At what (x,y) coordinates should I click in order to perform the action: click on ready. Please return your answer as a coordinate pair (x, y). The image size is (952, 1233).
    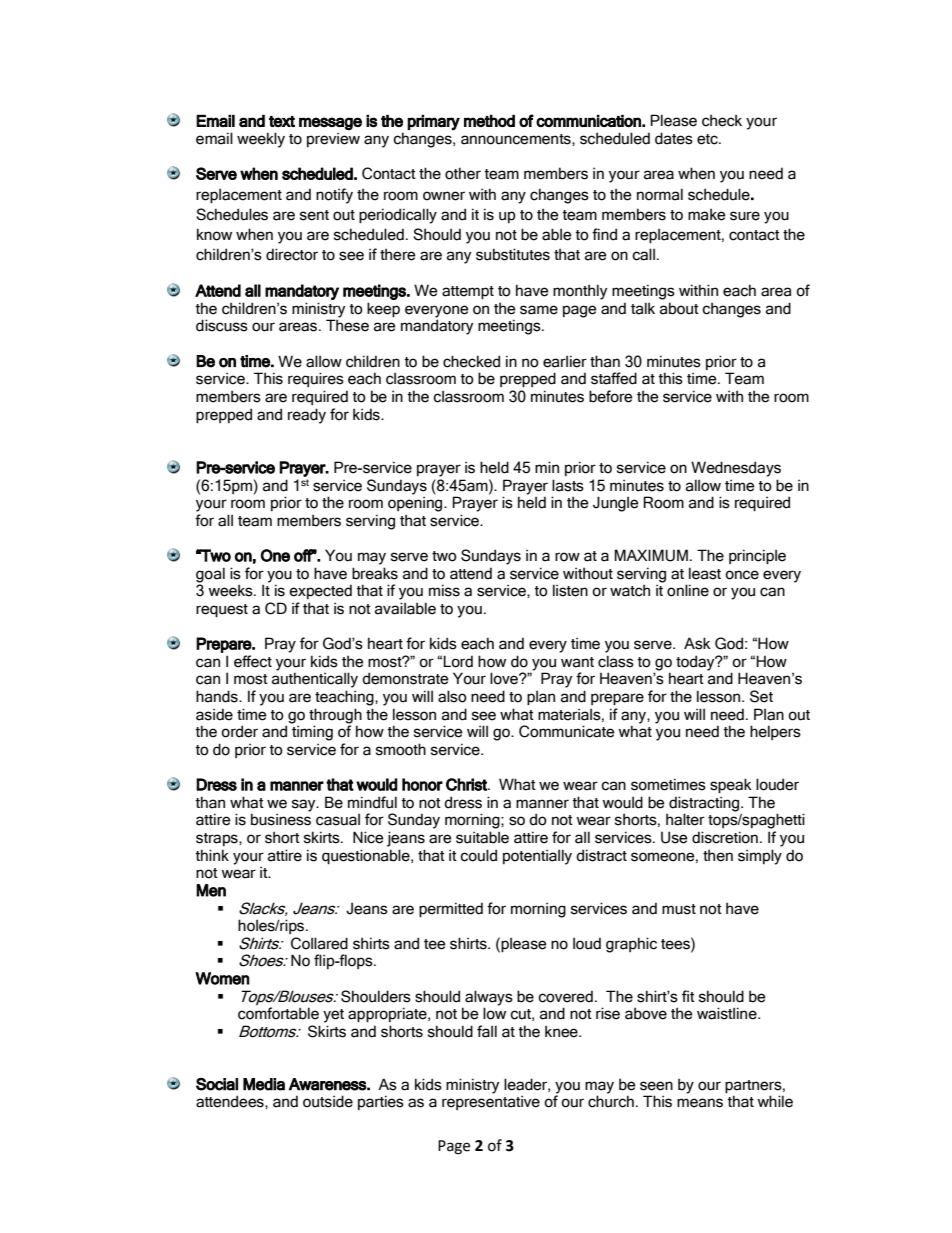
    Looking at the image, I should click on (307, 416).
